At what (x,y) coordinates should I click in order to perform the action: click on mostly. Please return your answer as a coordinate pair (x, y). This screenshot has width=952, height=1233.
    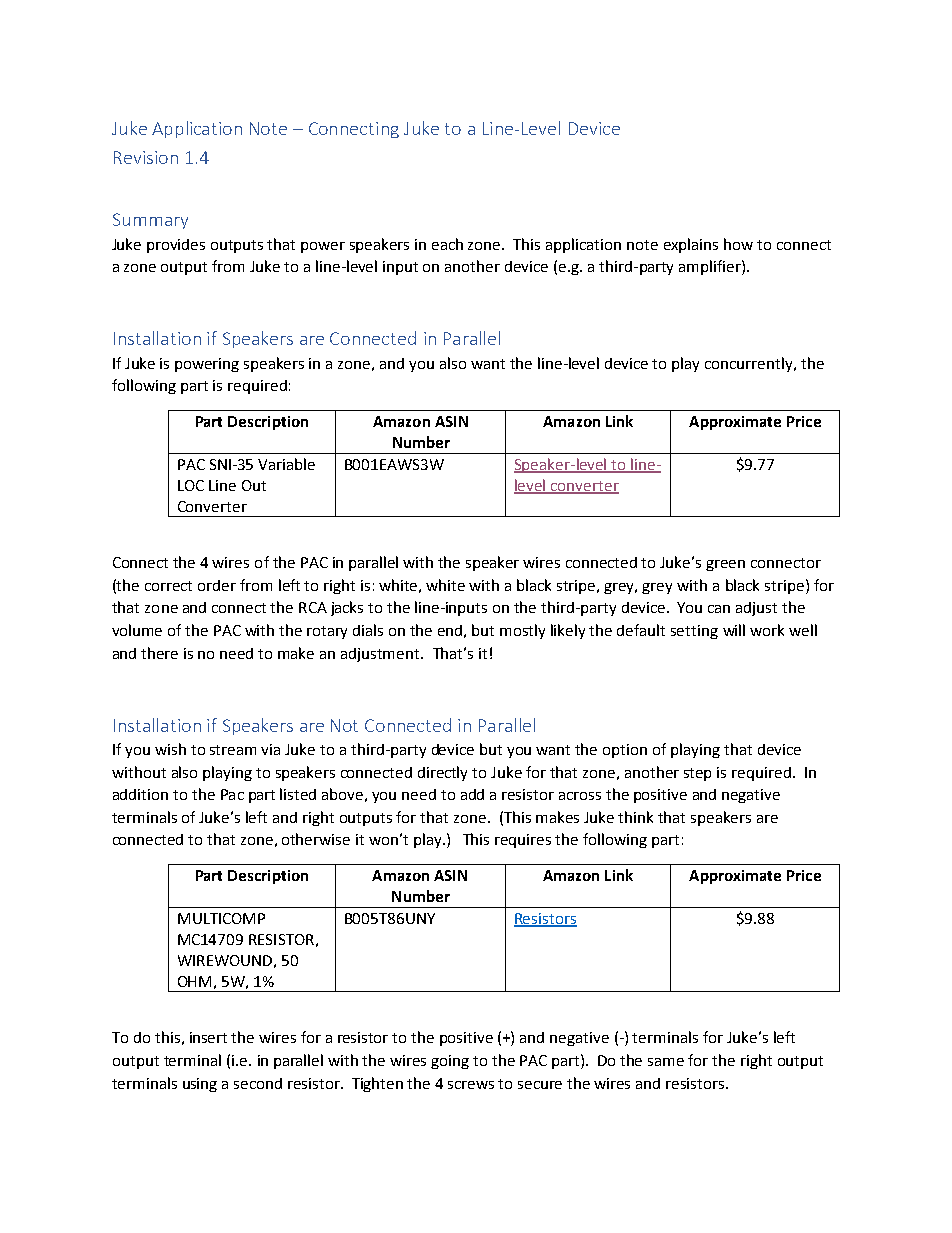
    Looking at the image, I should click on (522, 631).
